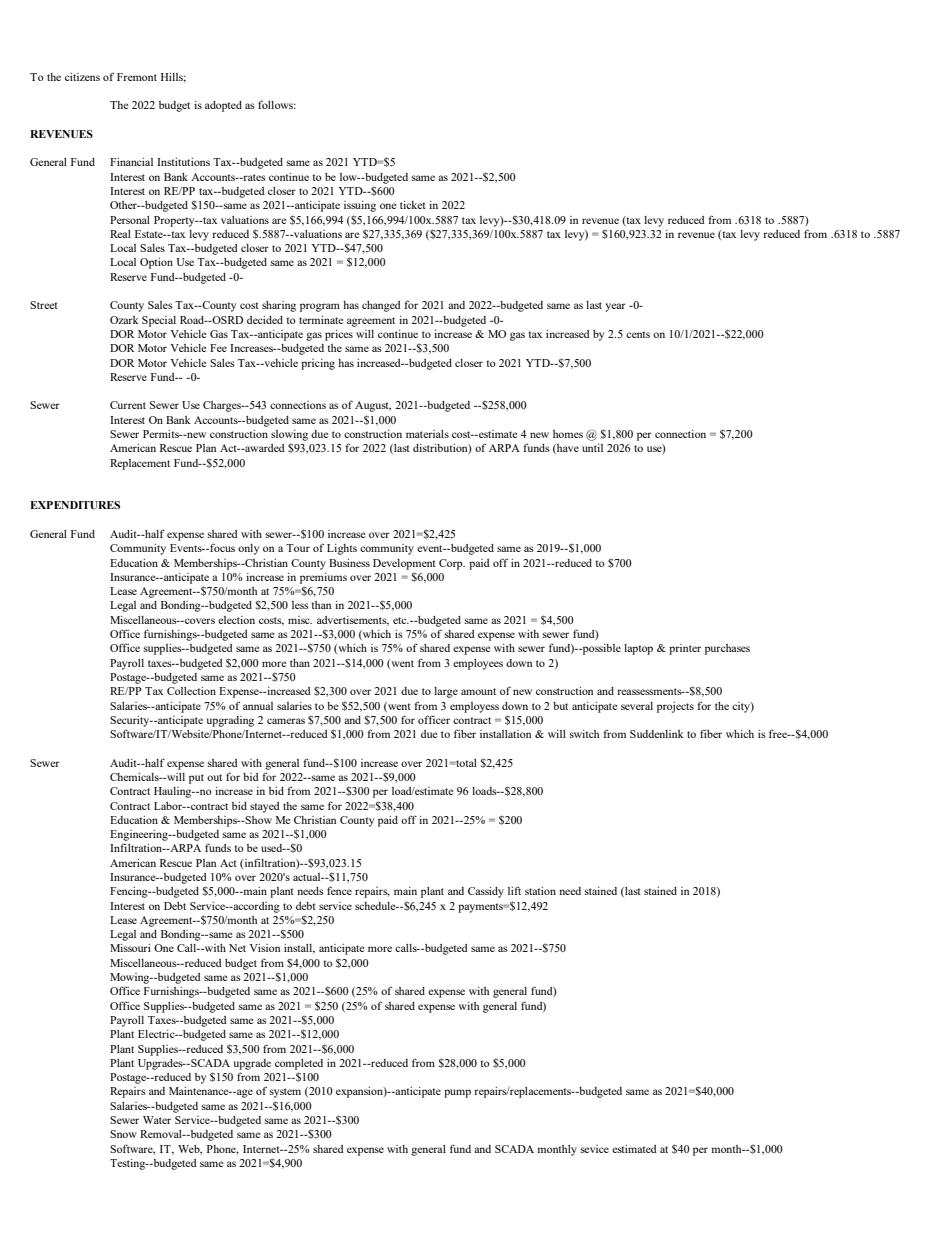 The width and height of the document is (952, 1233). Describe the element at coordinates (427, 434) in the document. I see `materials` at that location.
